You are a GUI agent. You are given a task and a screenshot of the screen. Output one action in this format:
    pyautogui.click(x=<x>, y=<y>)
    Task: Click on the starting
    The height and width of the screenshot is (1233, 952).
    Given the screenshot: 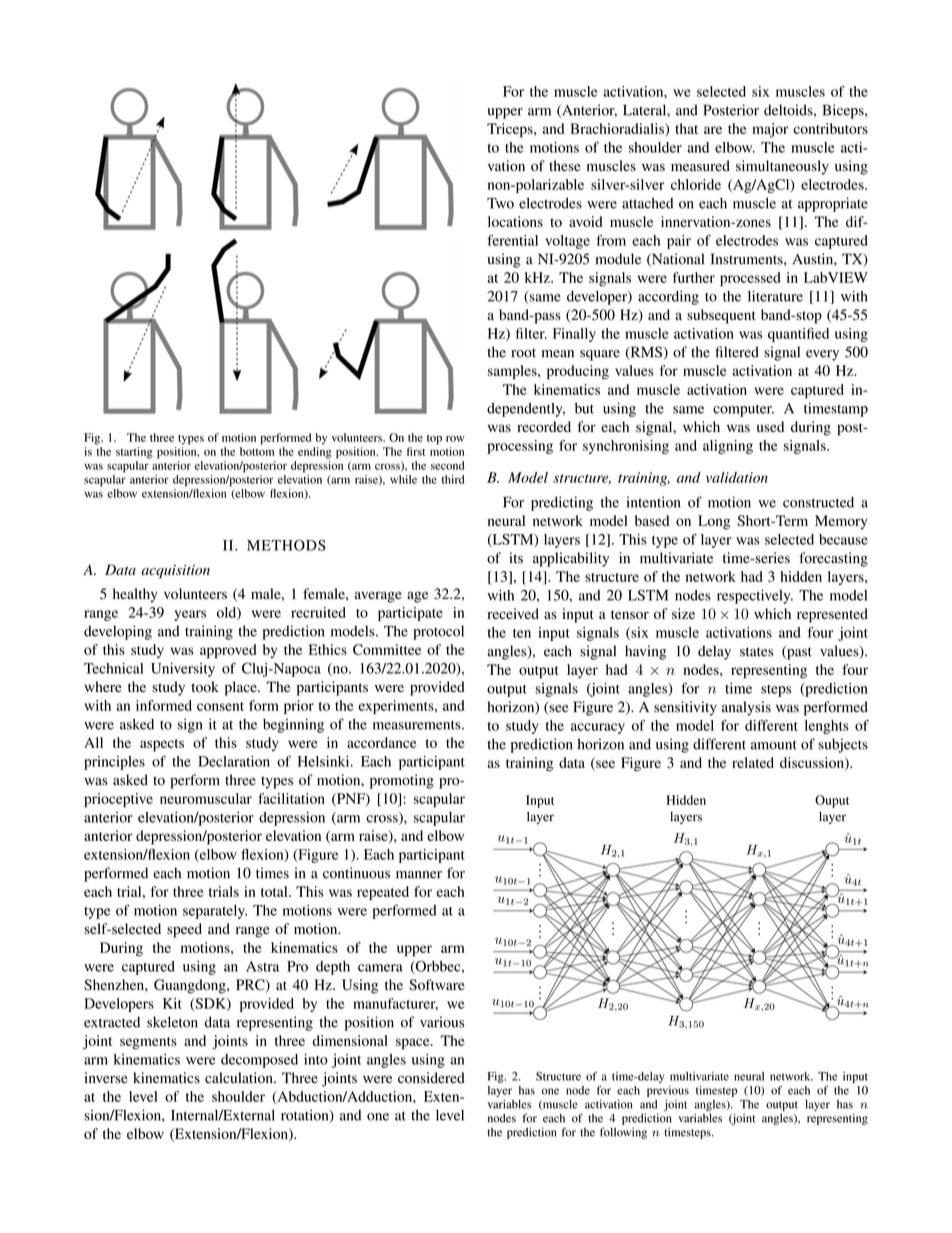 What is the action you would take?
    pyautogui.click(x=134, y=453)
